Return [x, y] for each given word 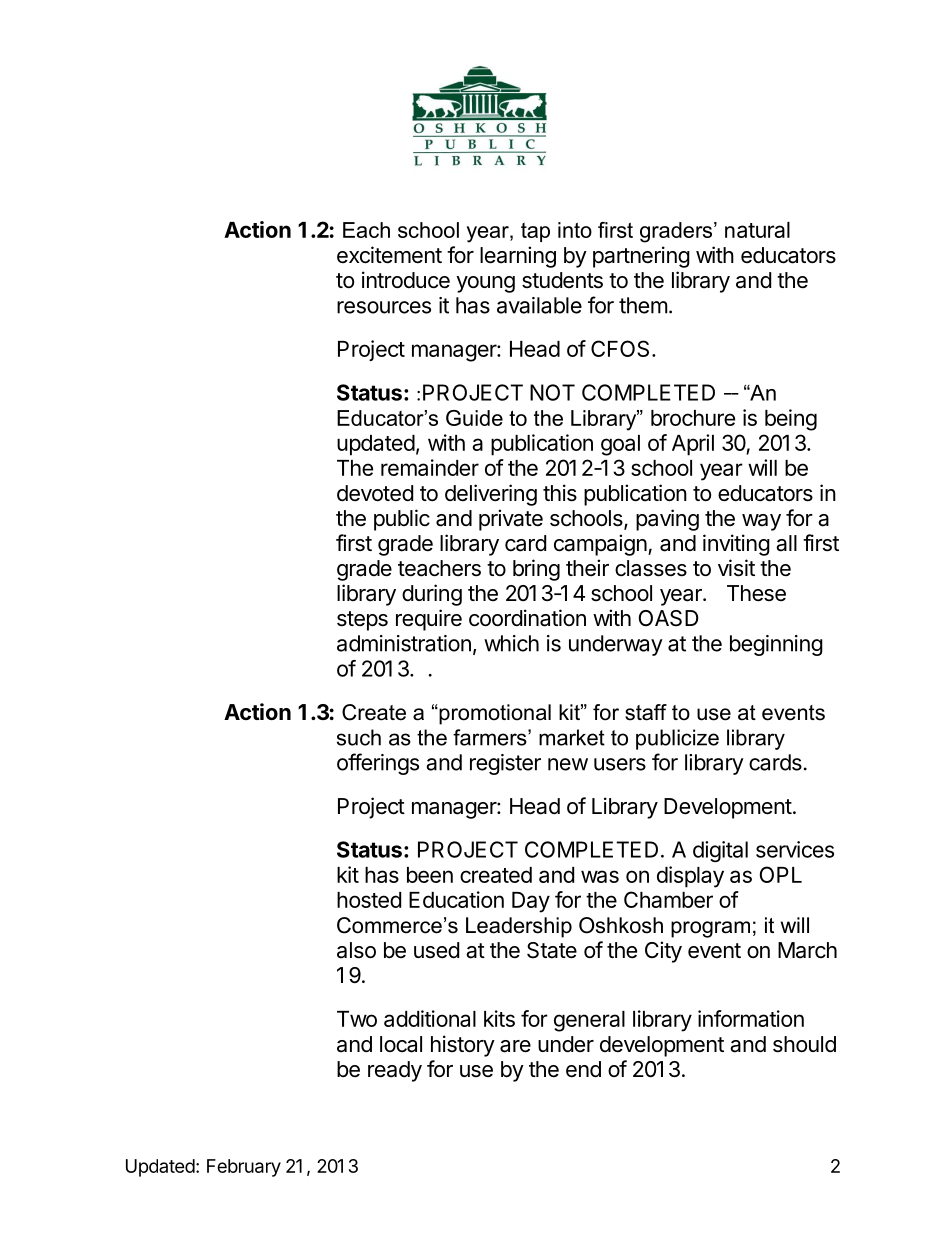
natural [757, 230]
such [359, 737]
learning [518, 257]
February [244, 1168]
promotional [494, 714]
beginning [776, 645]
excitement [389, 255]
